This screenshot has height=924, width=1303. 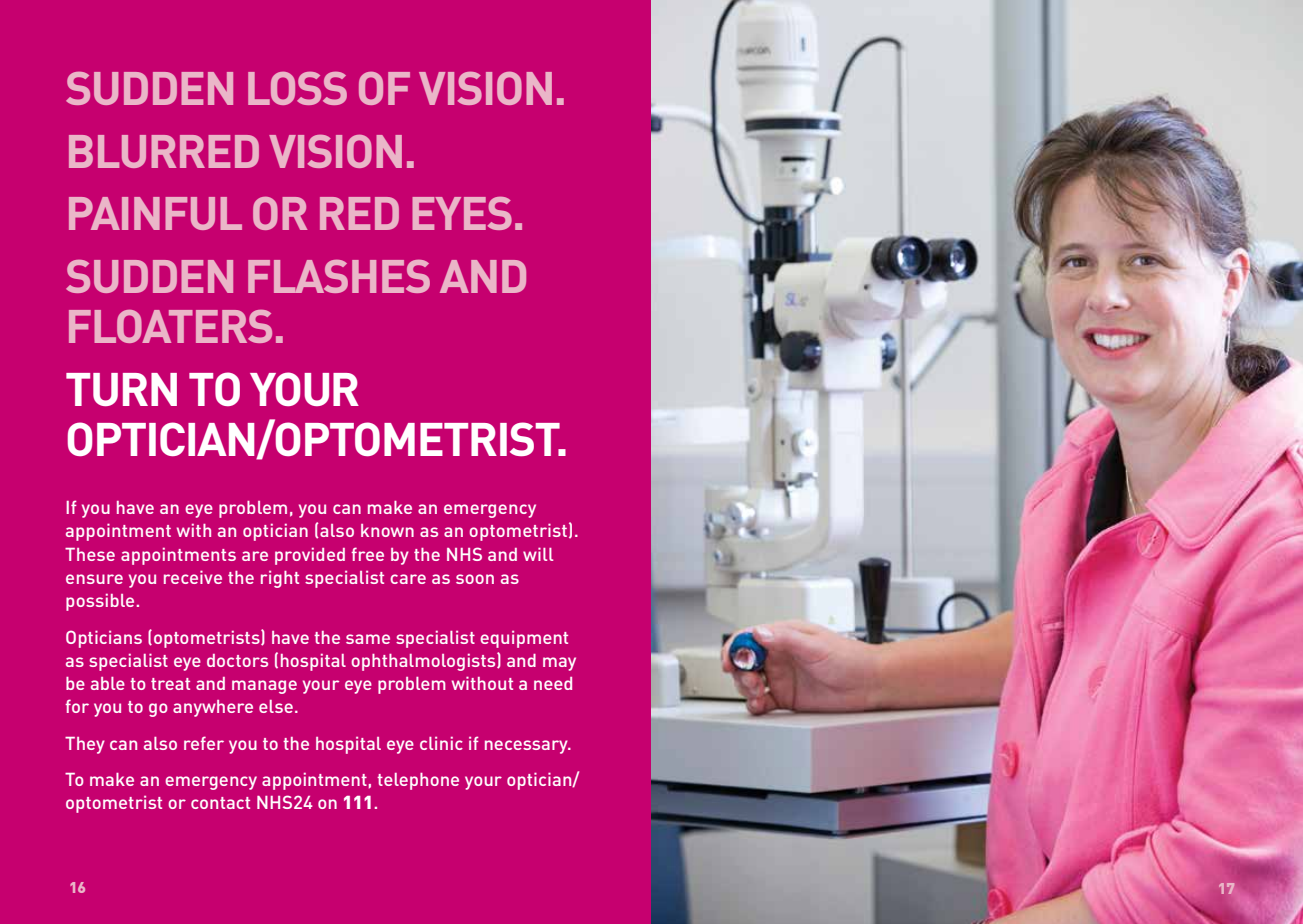 What do you see at coordinates (164, 151) in the screenshot?
I see `BLURRED` at bounding box center [164, 151].
